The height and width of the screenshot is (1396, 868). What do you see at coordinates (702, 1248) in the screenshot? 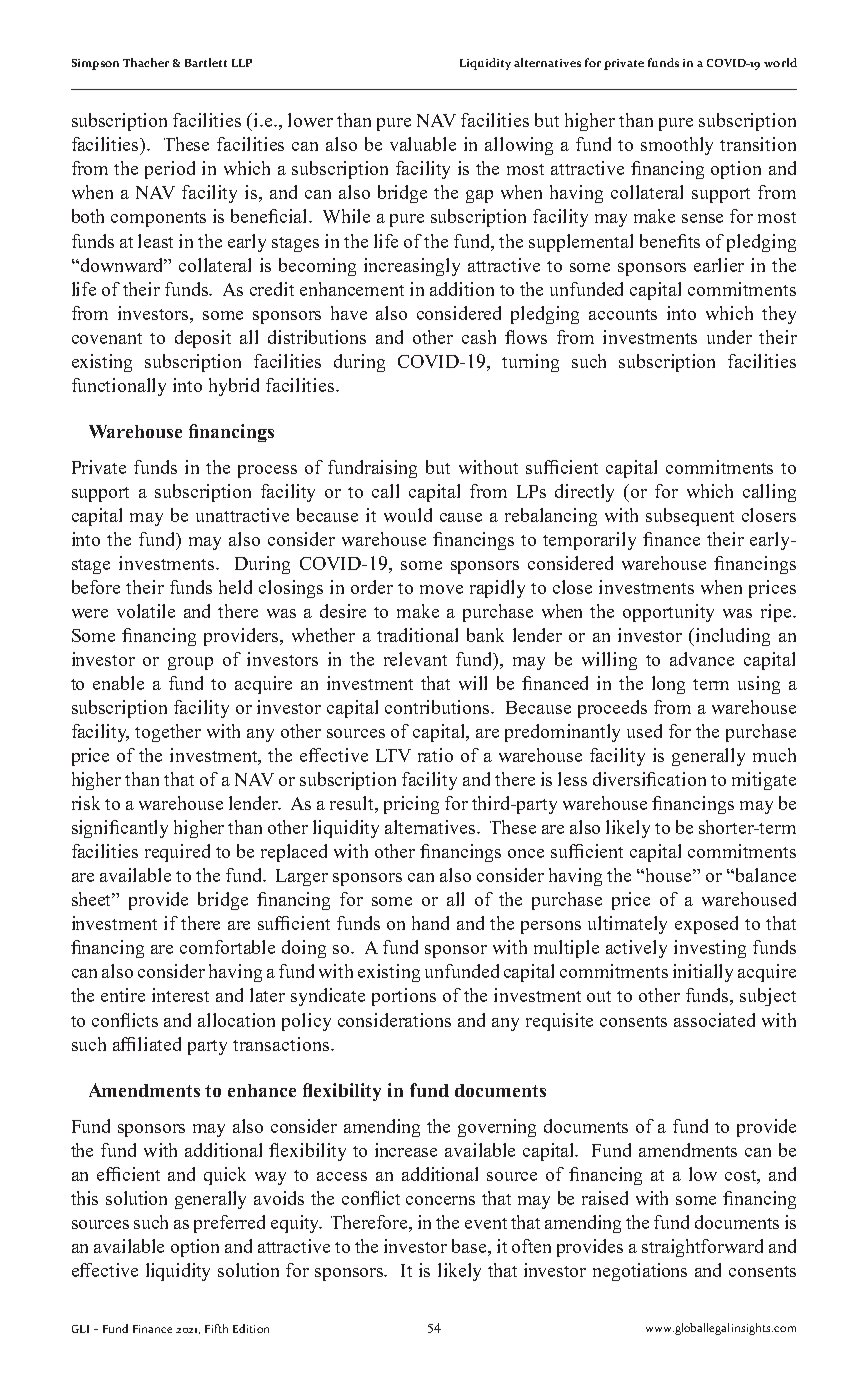
I see `straightforward` at bounding box center [702, 1248].
